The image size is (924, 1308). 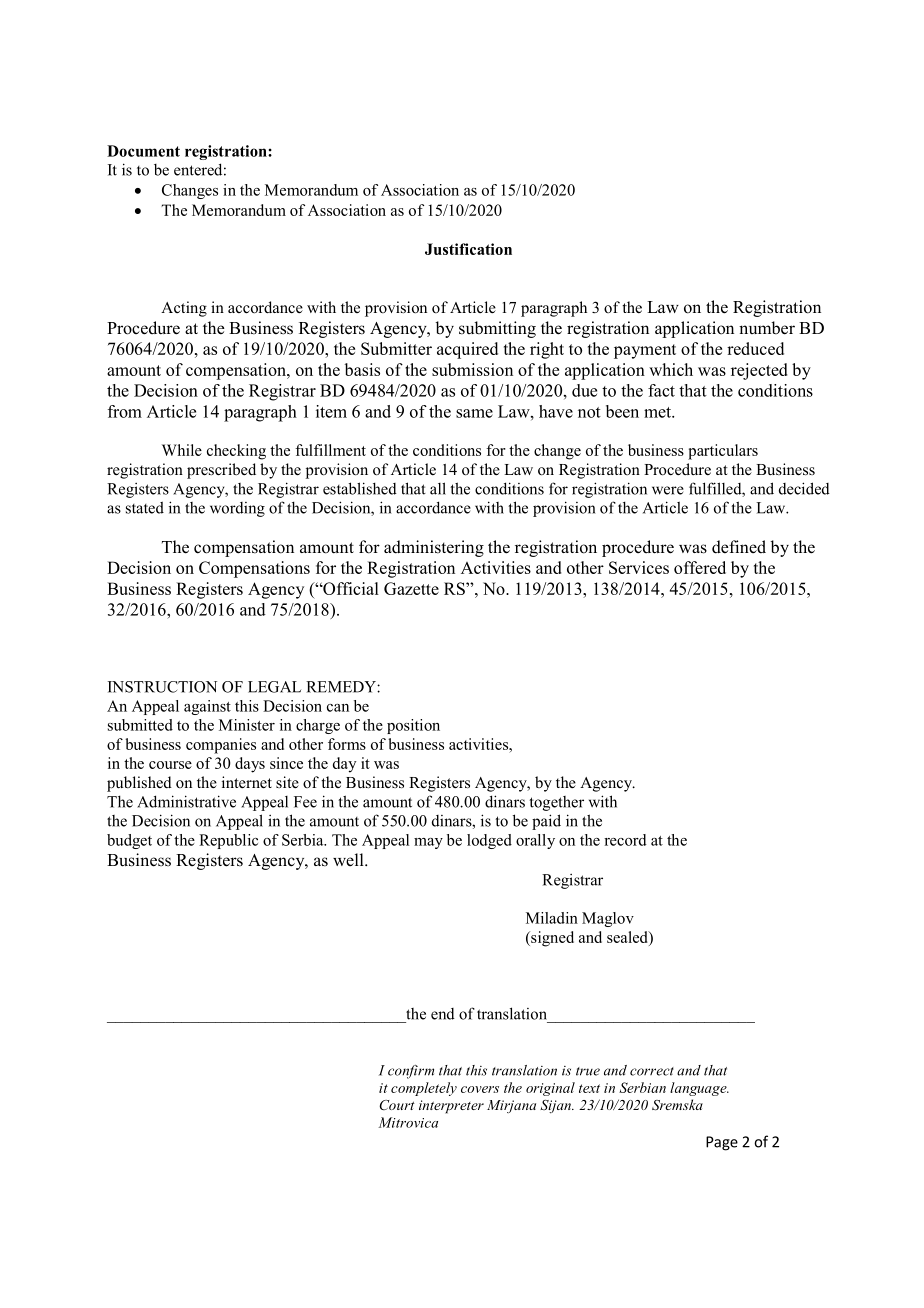 I want to click on Court, so click(x=397, y=1105).
